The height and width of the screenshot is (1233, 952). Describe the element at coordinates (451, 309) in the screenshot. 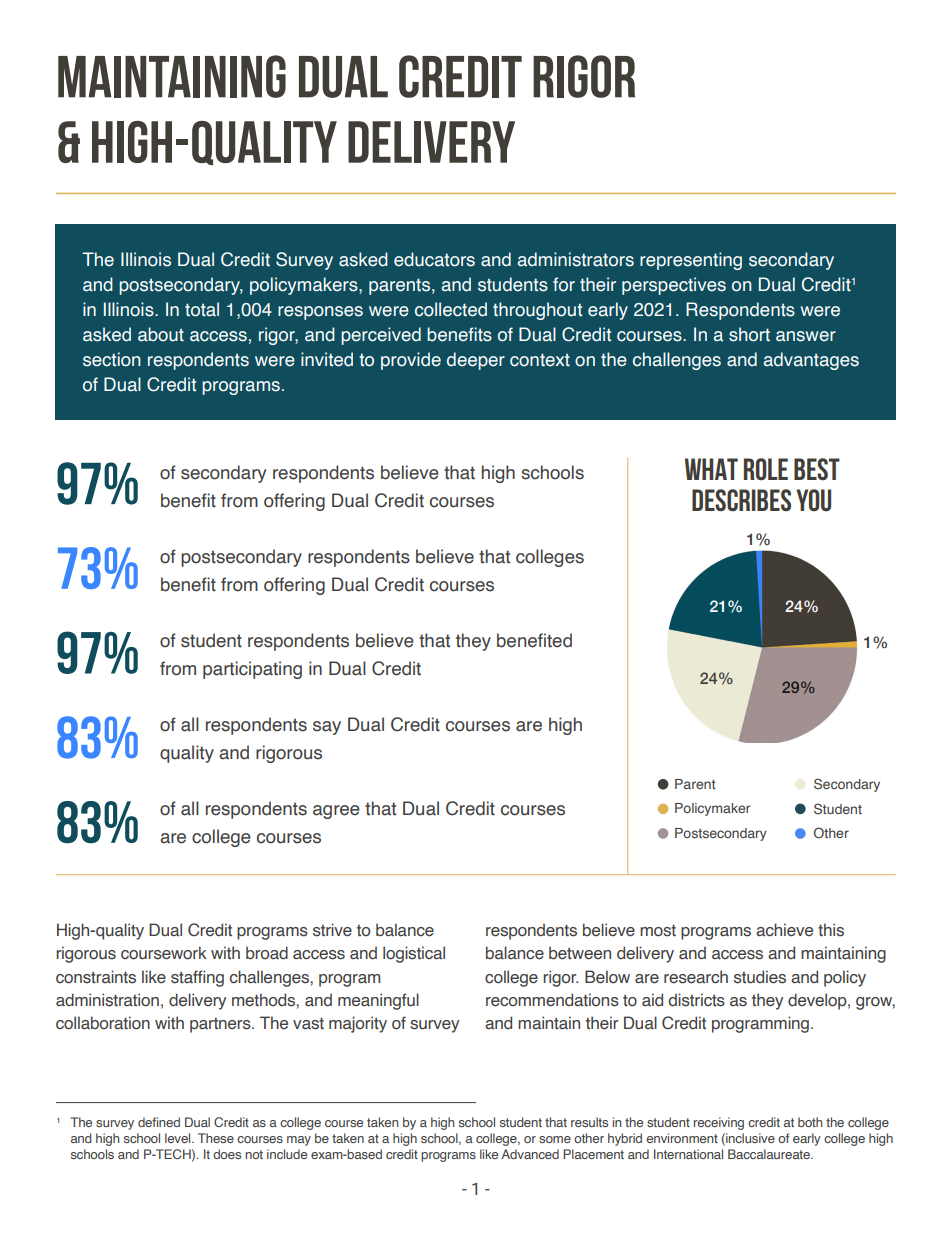

I see `collected` at that location.
